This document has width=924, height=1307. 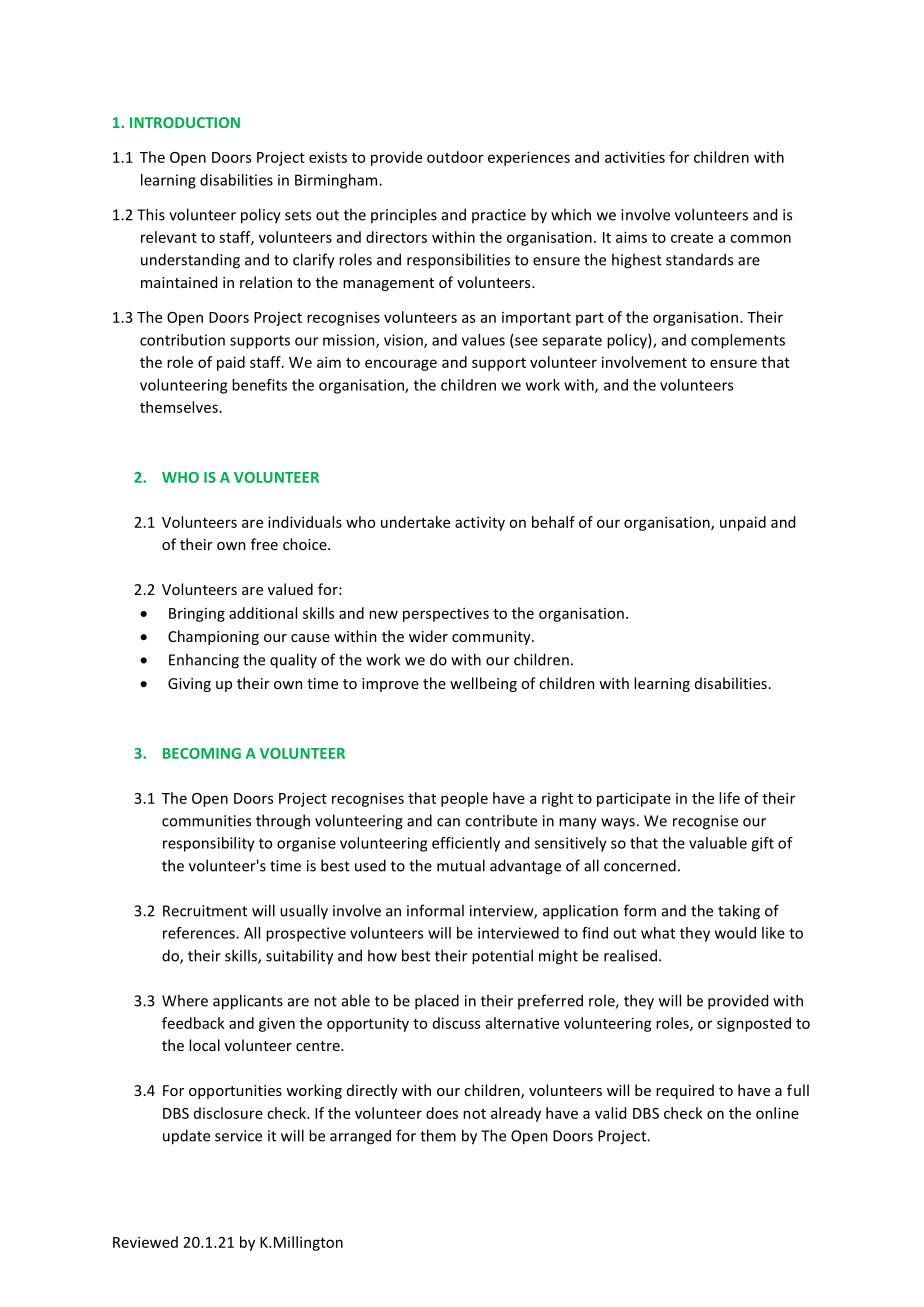 What do you see at coordinates (762, 844) in the document?
I see `gift` at bounding box center [762, 844].
